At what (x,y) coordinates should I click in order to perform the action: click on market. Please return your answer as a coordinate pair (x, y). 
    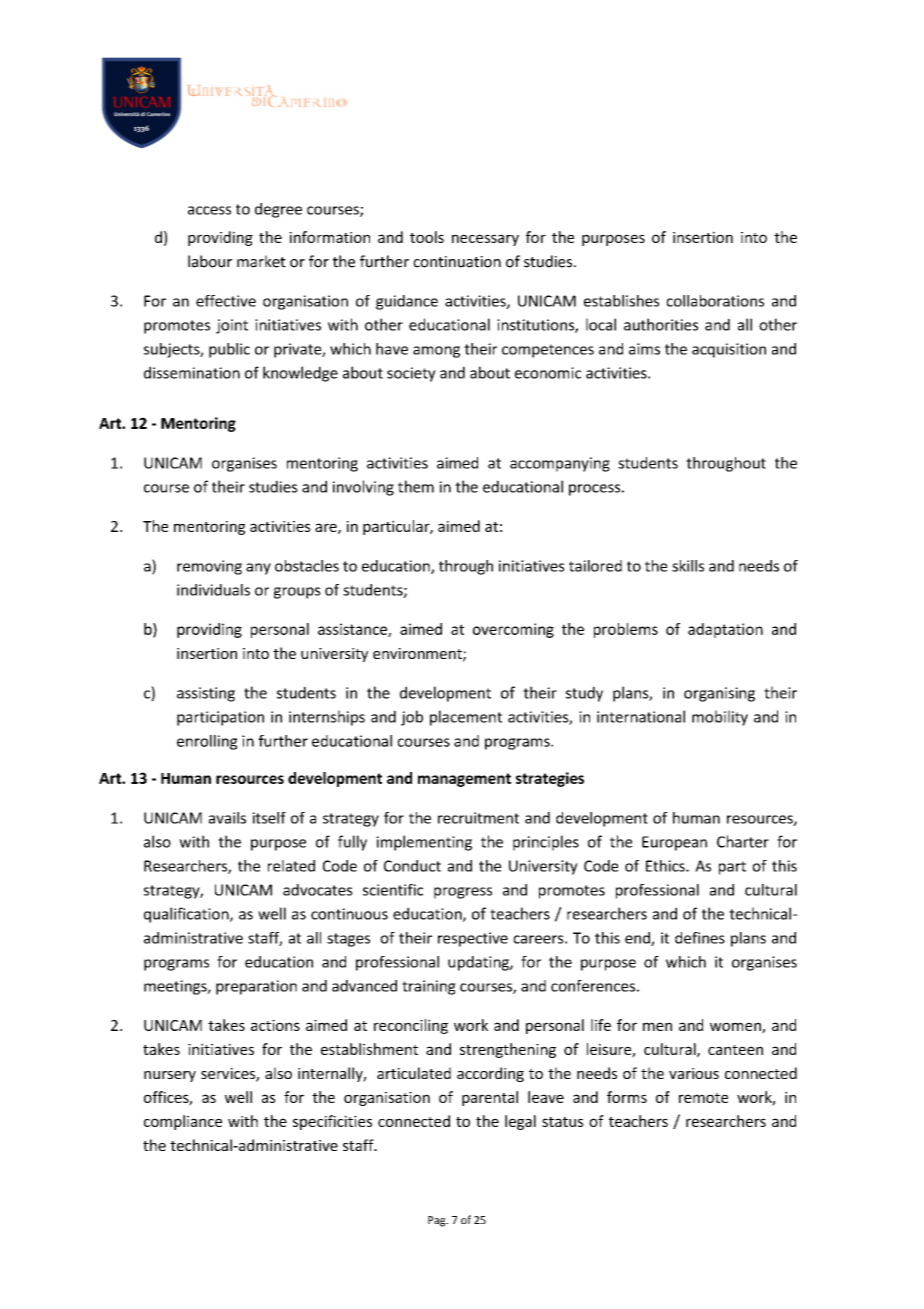
    Looking at the image, I should click on (261, 261).
